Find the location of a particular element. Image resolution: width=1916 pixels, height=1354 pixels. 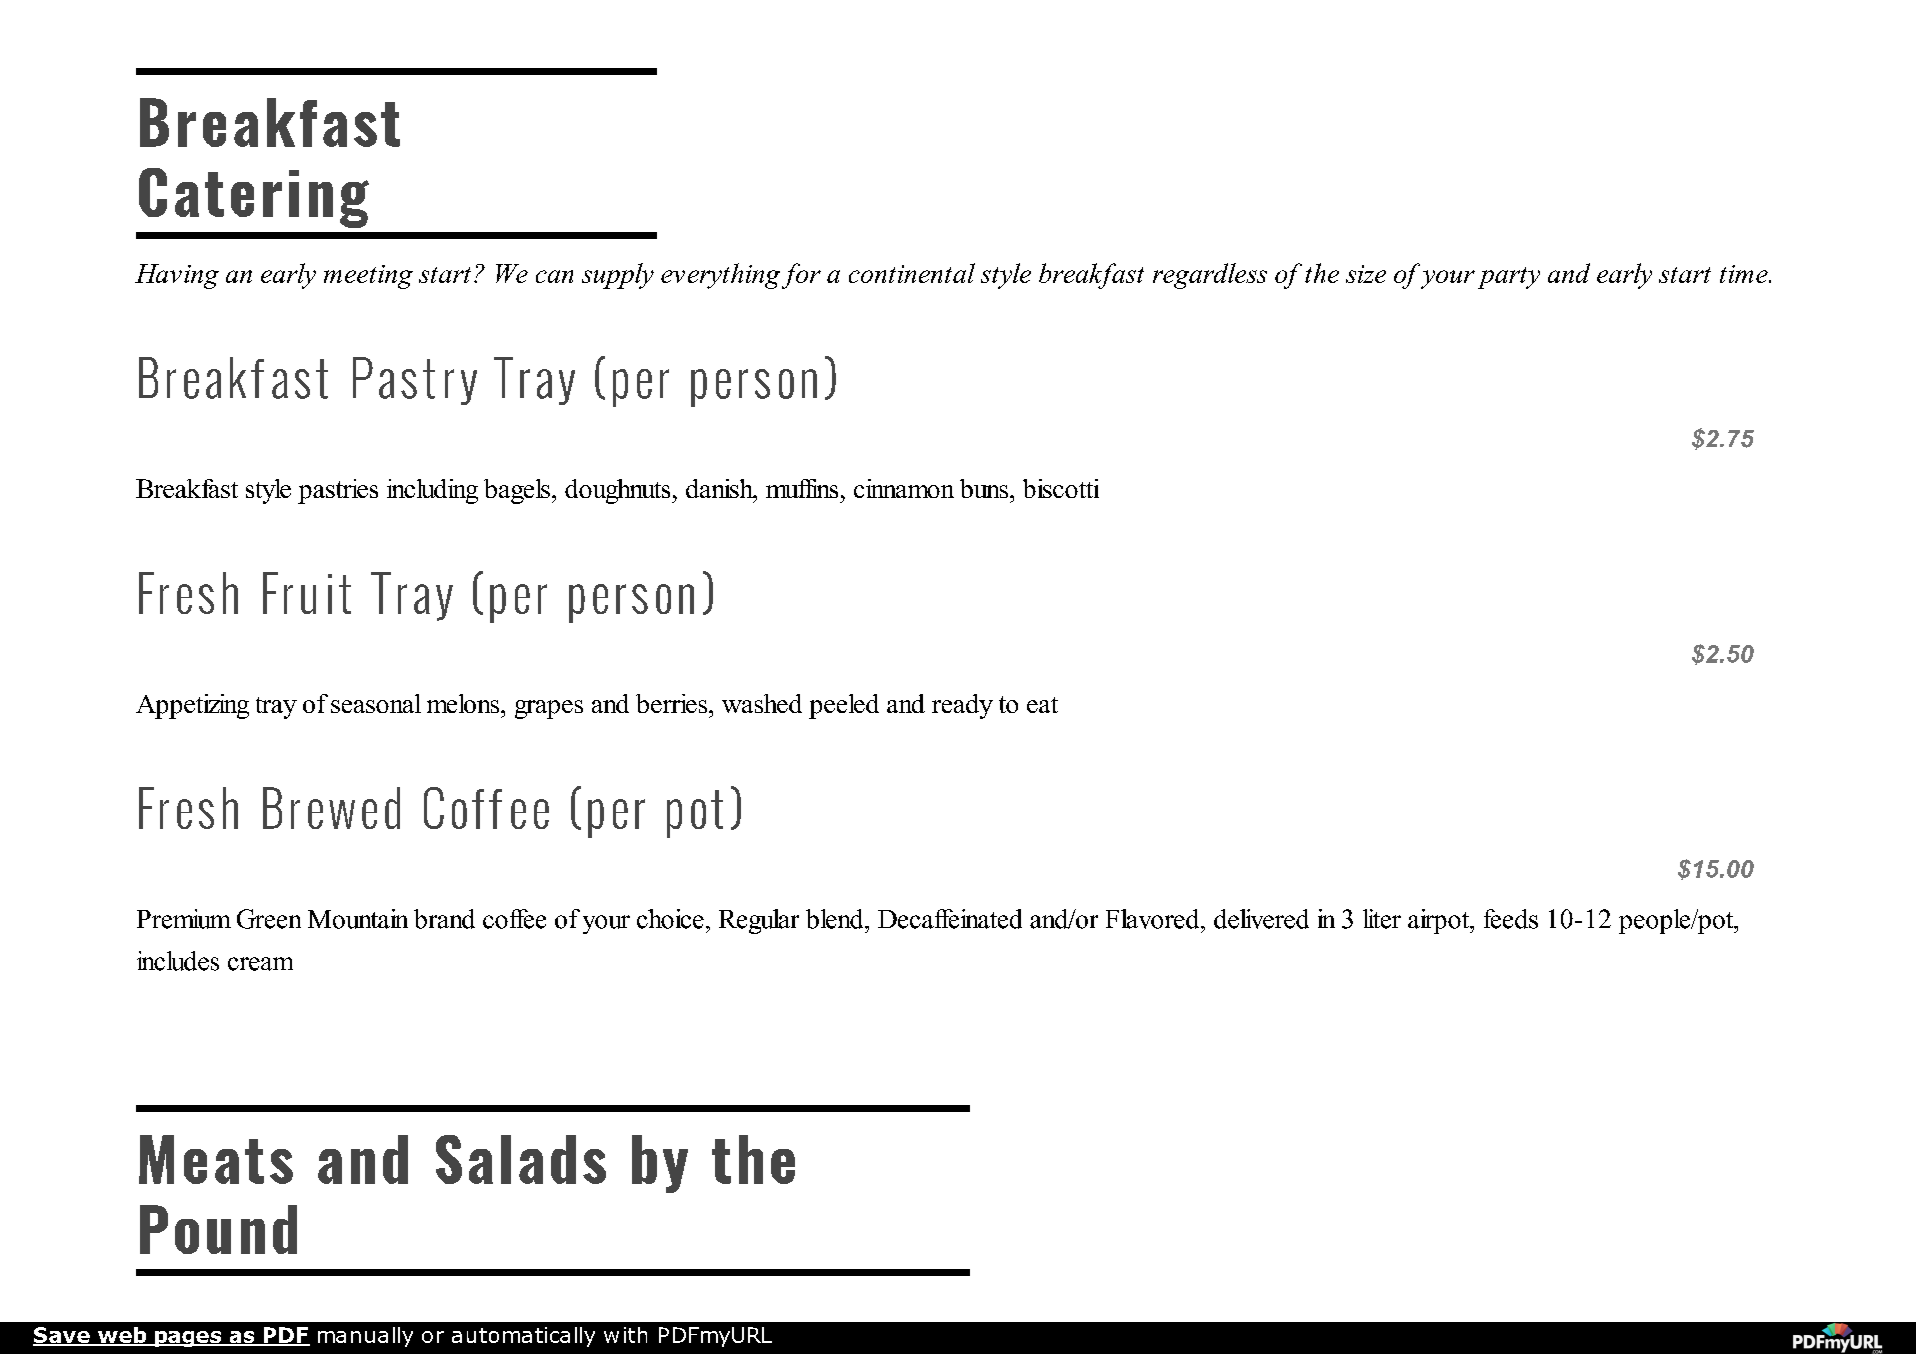

party is located at coordinates (1509, 278).
